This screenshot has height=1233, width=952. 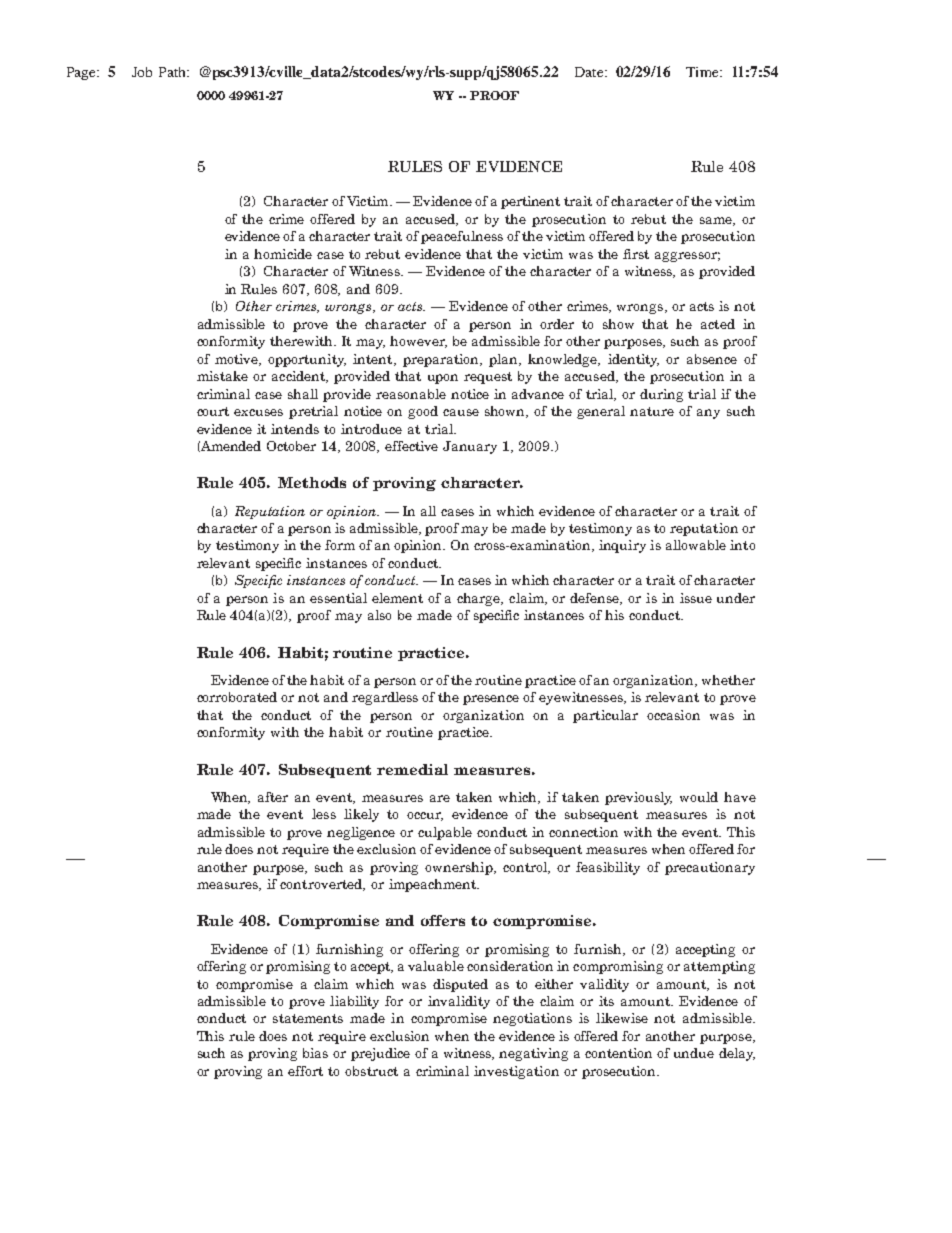 I want to click on Path, so click(x=173, y=72).
